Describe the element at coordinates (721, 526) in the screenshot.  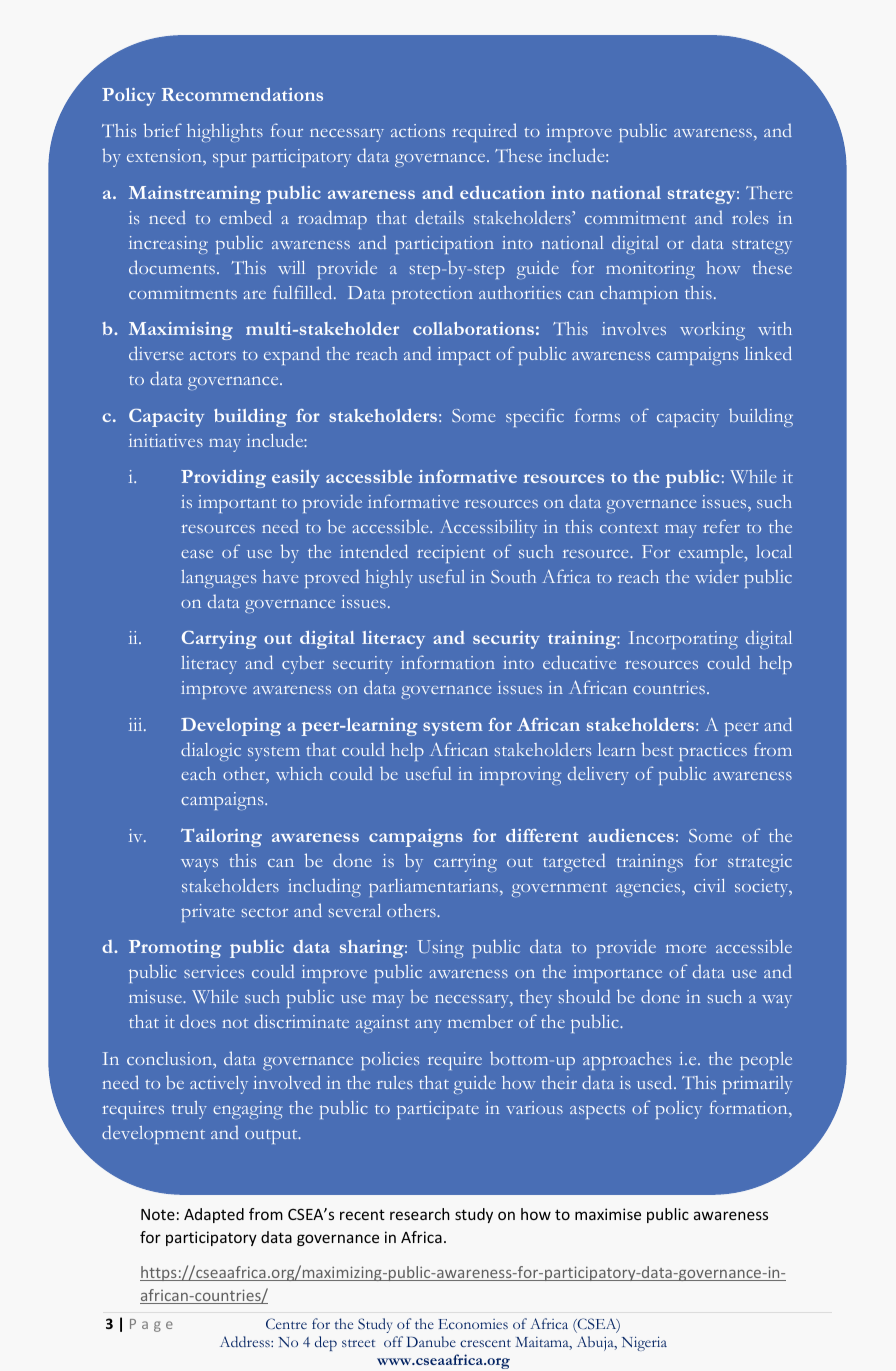
I see `refer` at that location.
